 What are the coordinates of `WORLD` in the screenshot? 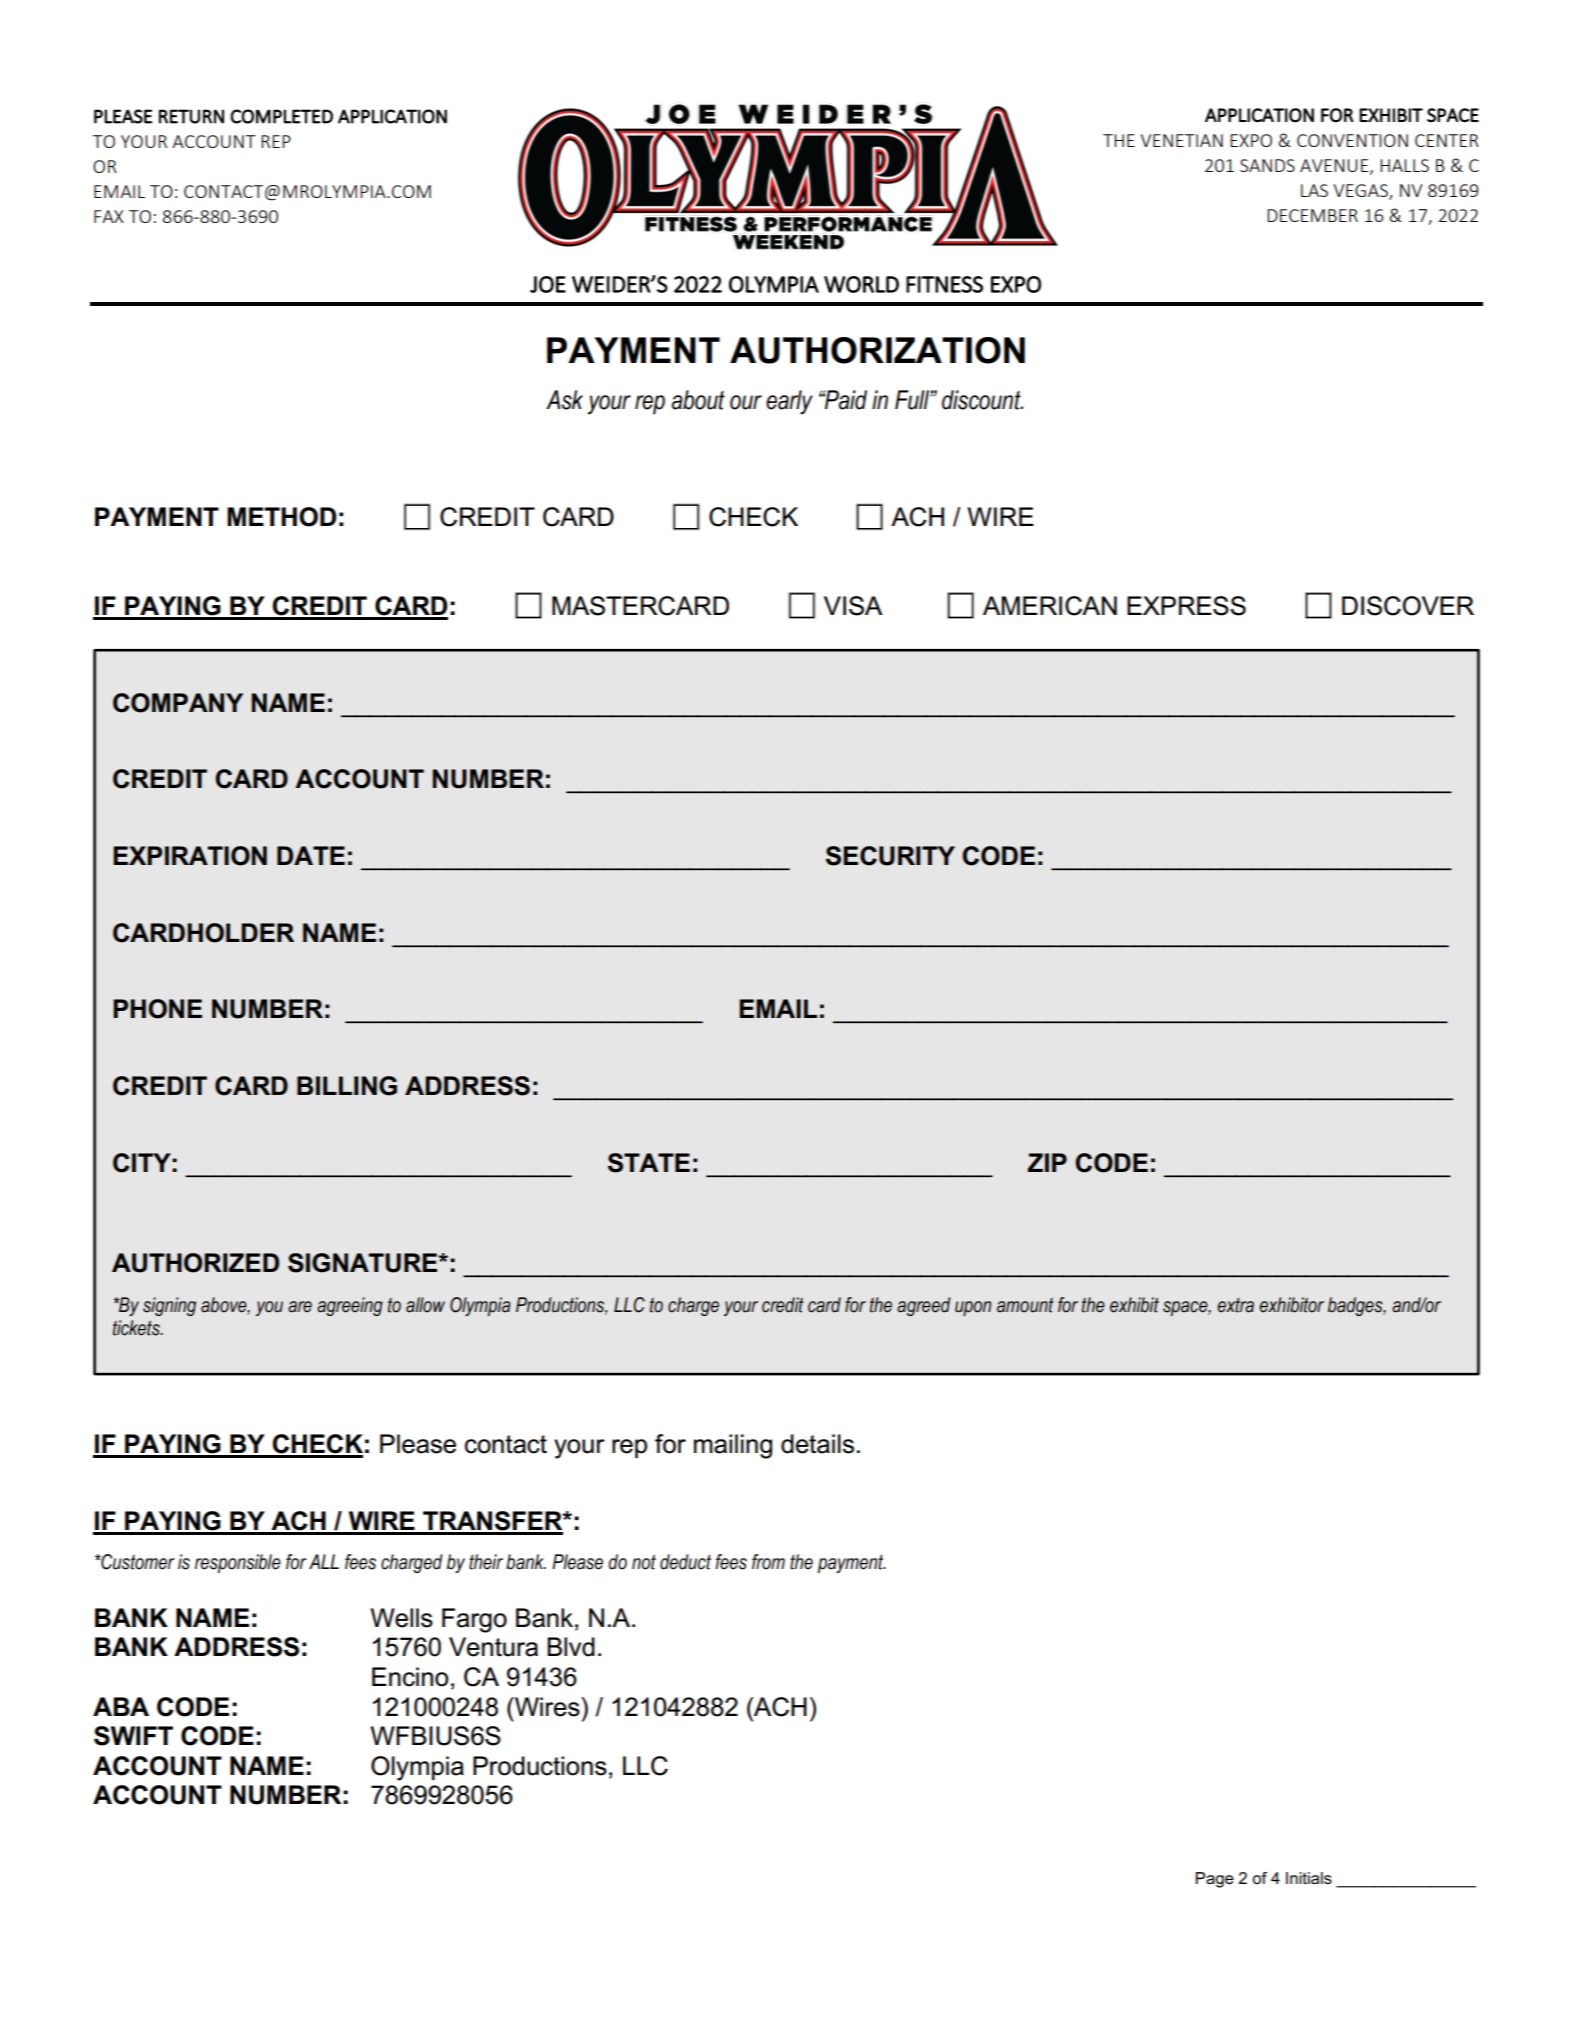 It's located at (861, 284).
